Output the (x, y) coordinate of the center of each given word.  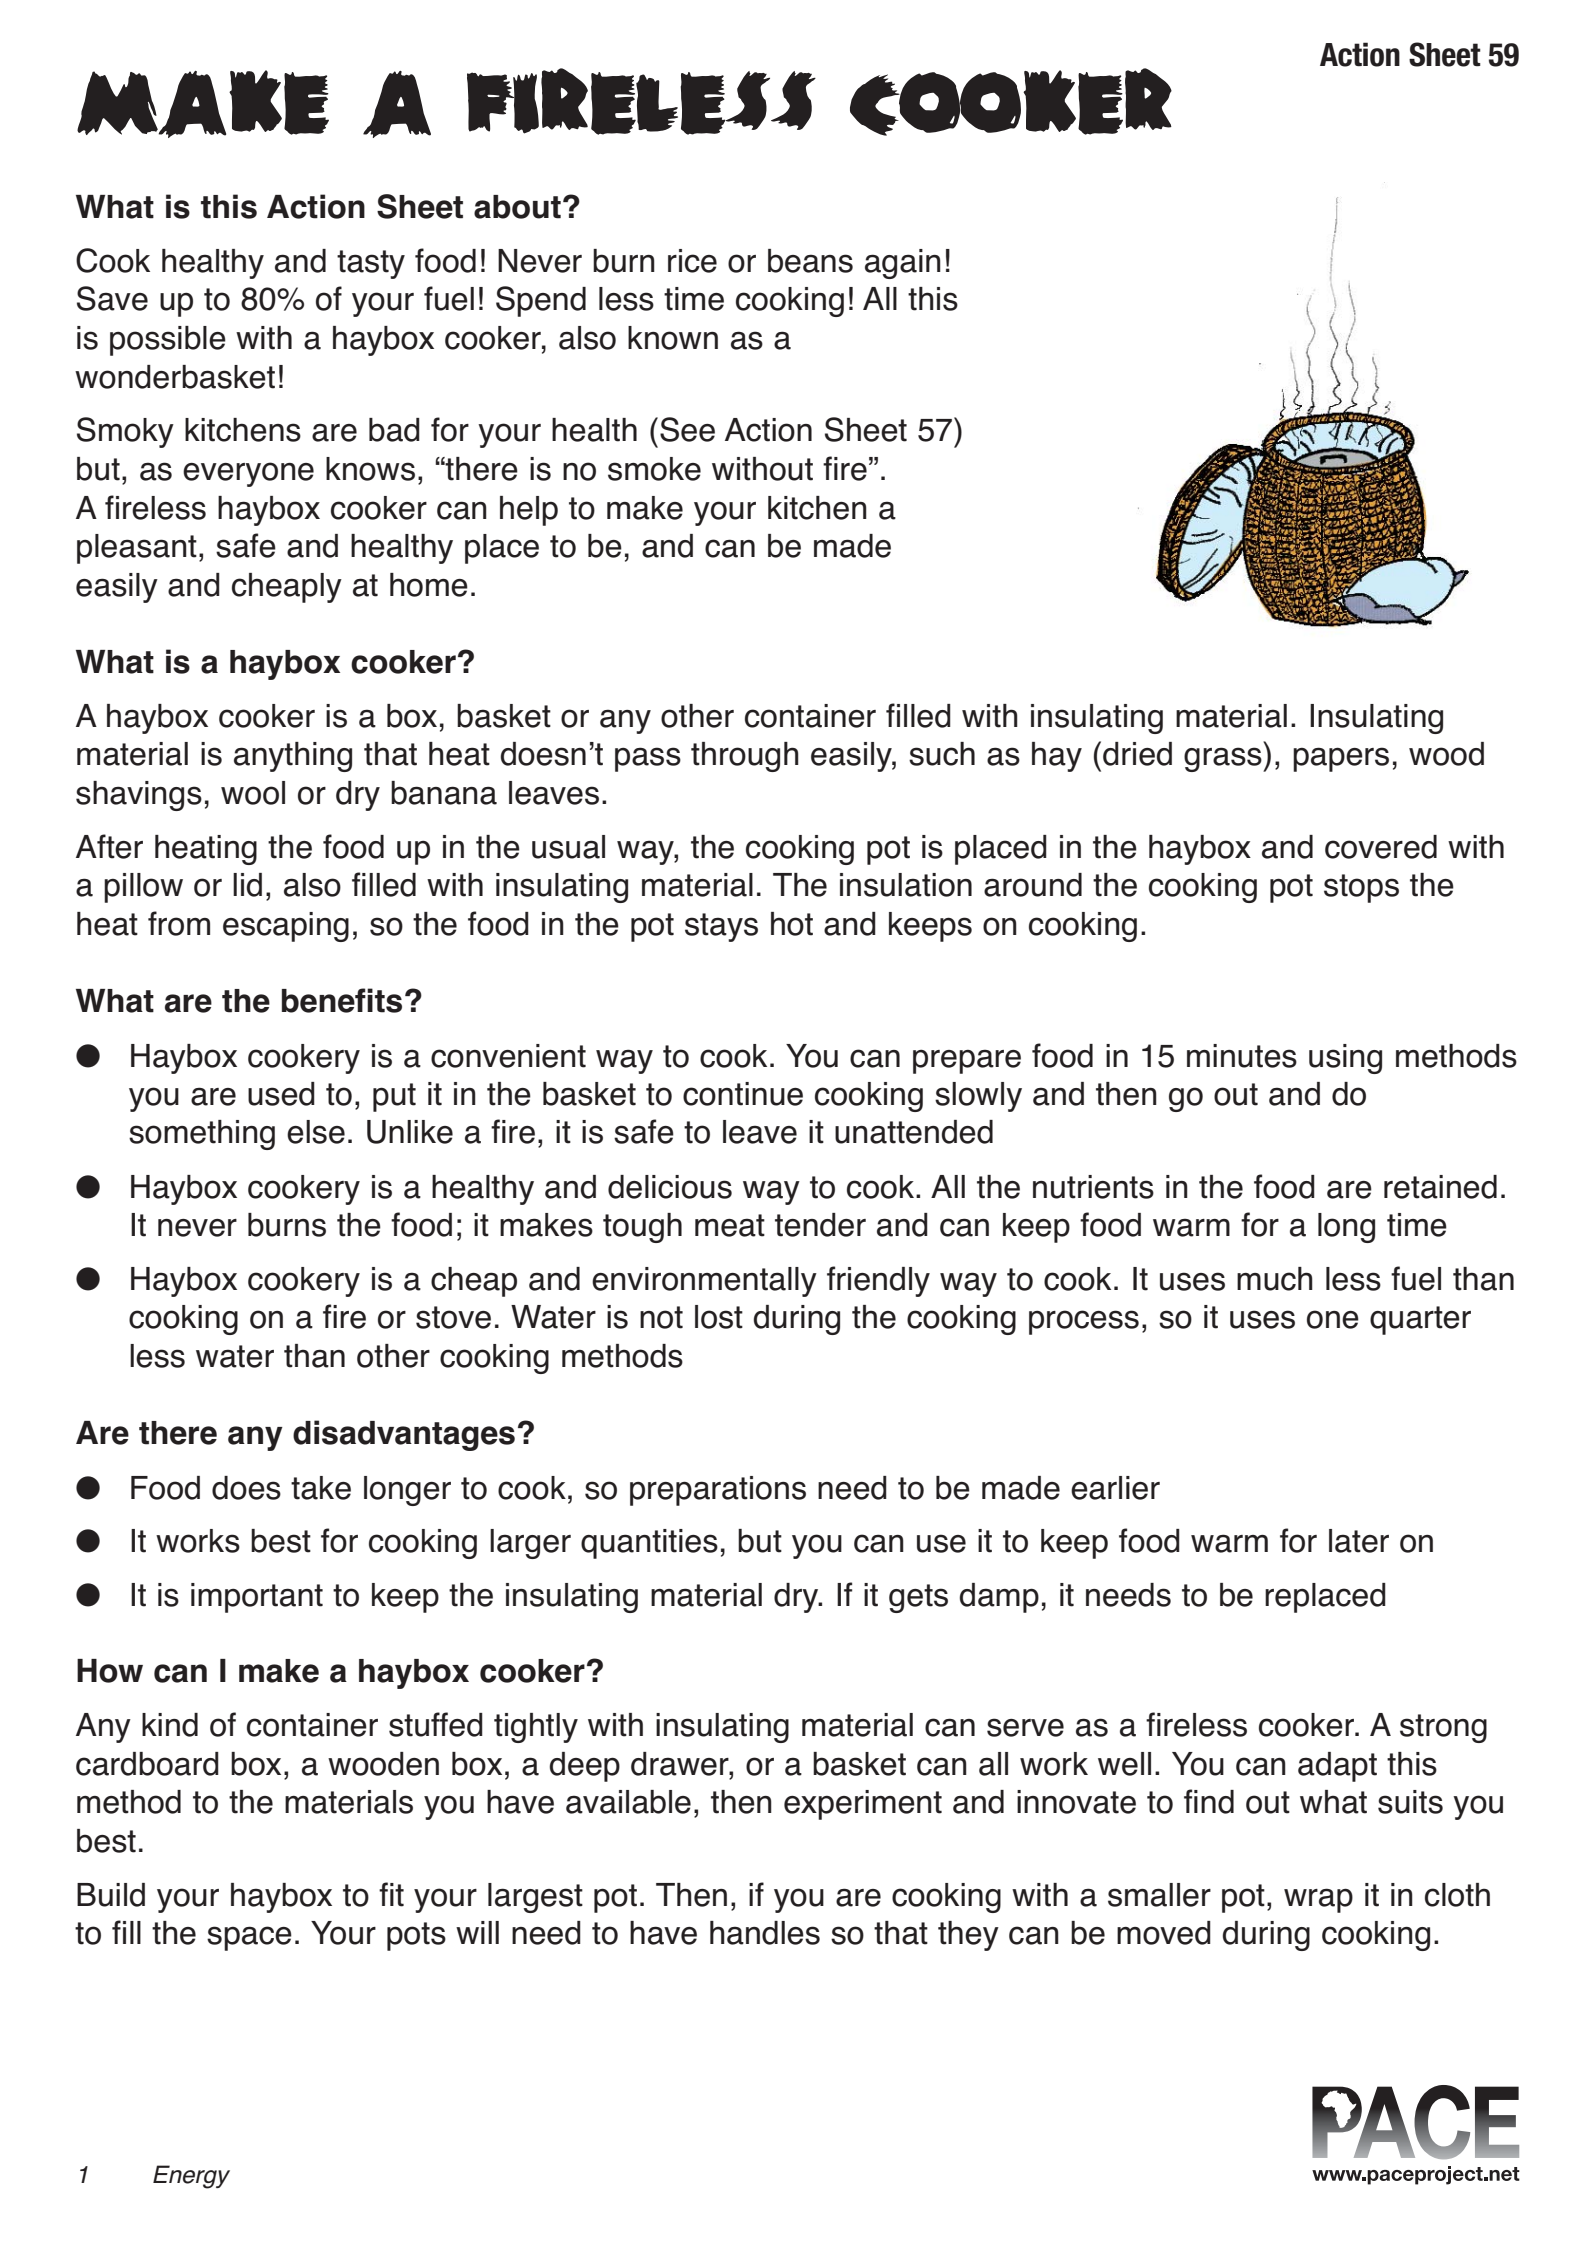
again (903, 264)
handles (765, 1933)
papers (1341, 759)
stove (453, 1317)
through (745, 757)
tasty (371, 264)
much (1275, 1279)
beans (810, 261)
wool (253, 793)
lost (719, 1317)
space (249, 1938)
